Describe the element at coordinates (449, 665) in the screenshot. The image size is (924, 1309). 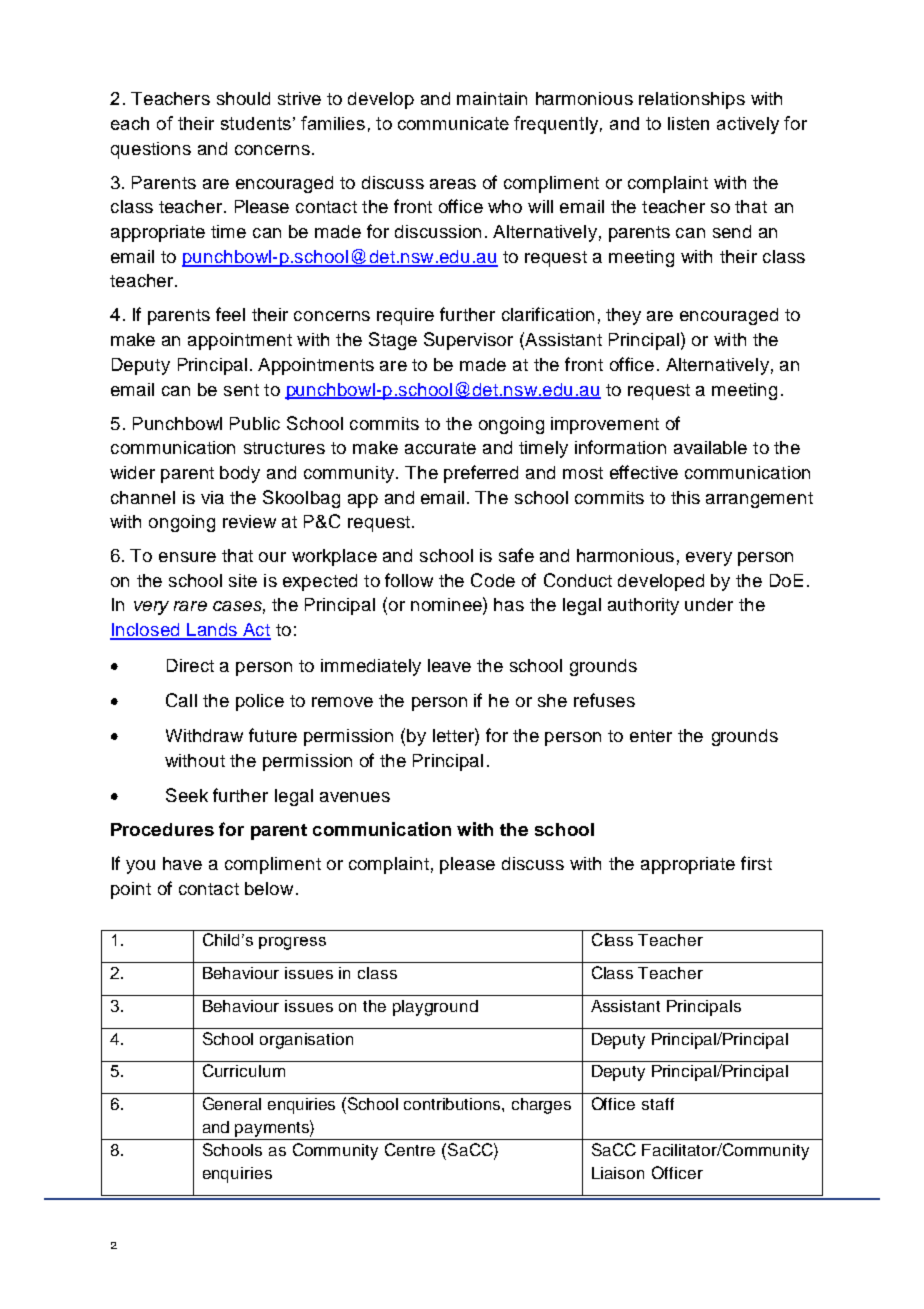
I see `leave` at that location.
